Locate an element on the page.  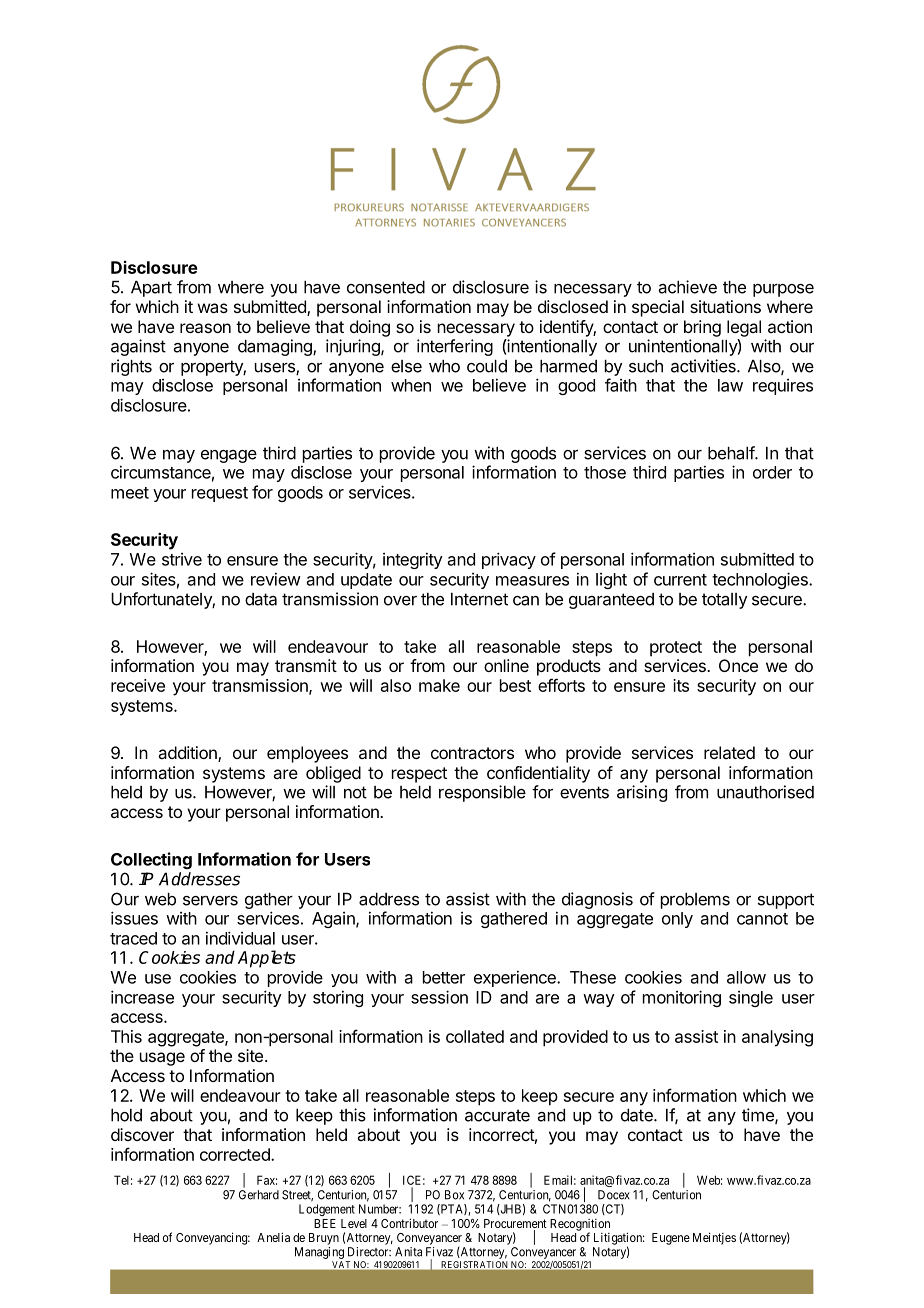
Box is located at coordinates (454, 1195).
